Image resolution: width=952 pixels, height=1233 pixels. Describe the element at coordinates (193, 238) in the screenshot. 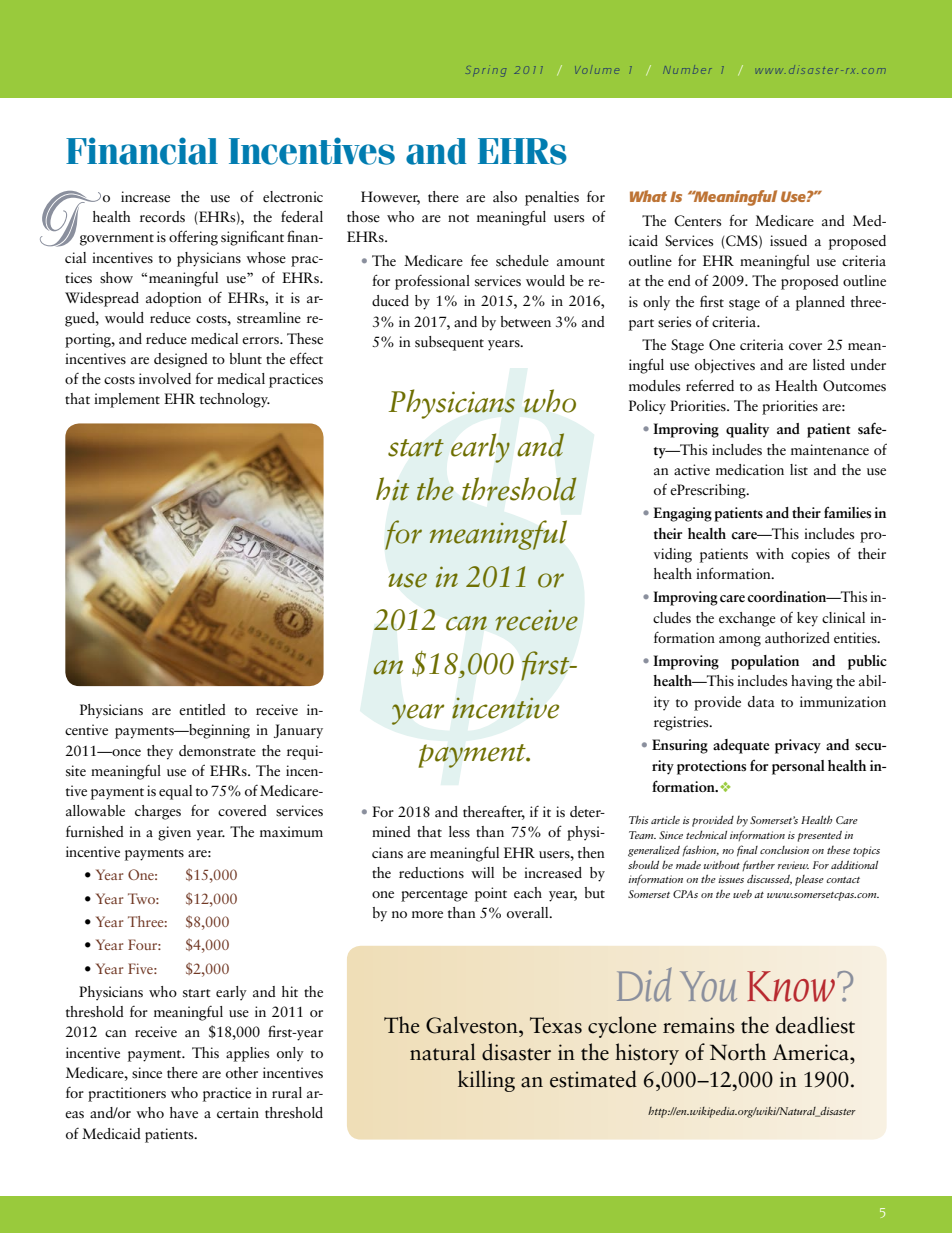

I see `offering` at that location.
